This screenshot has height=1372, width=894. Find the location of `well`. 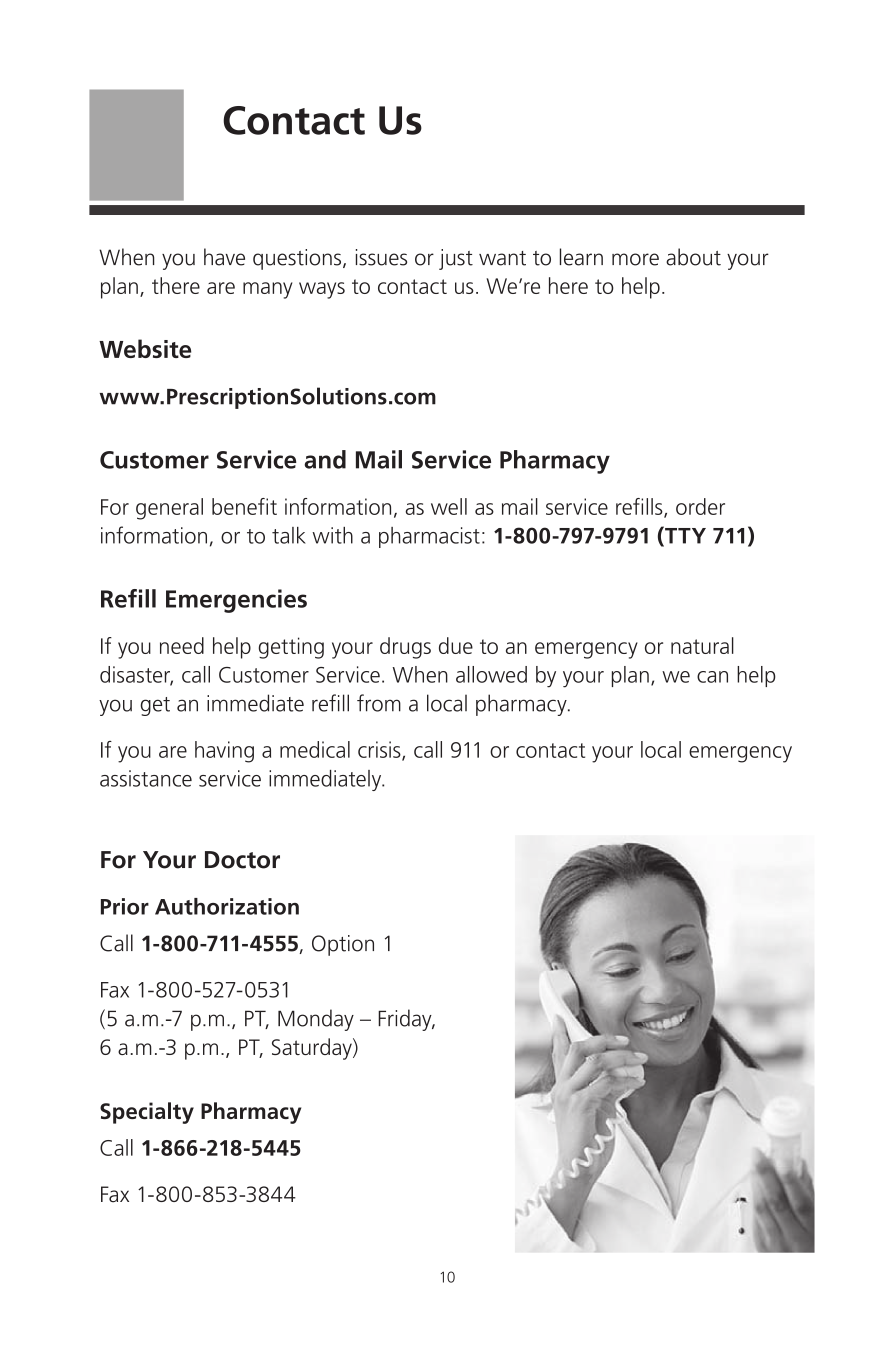

well is located at coordinates (449, 506).
